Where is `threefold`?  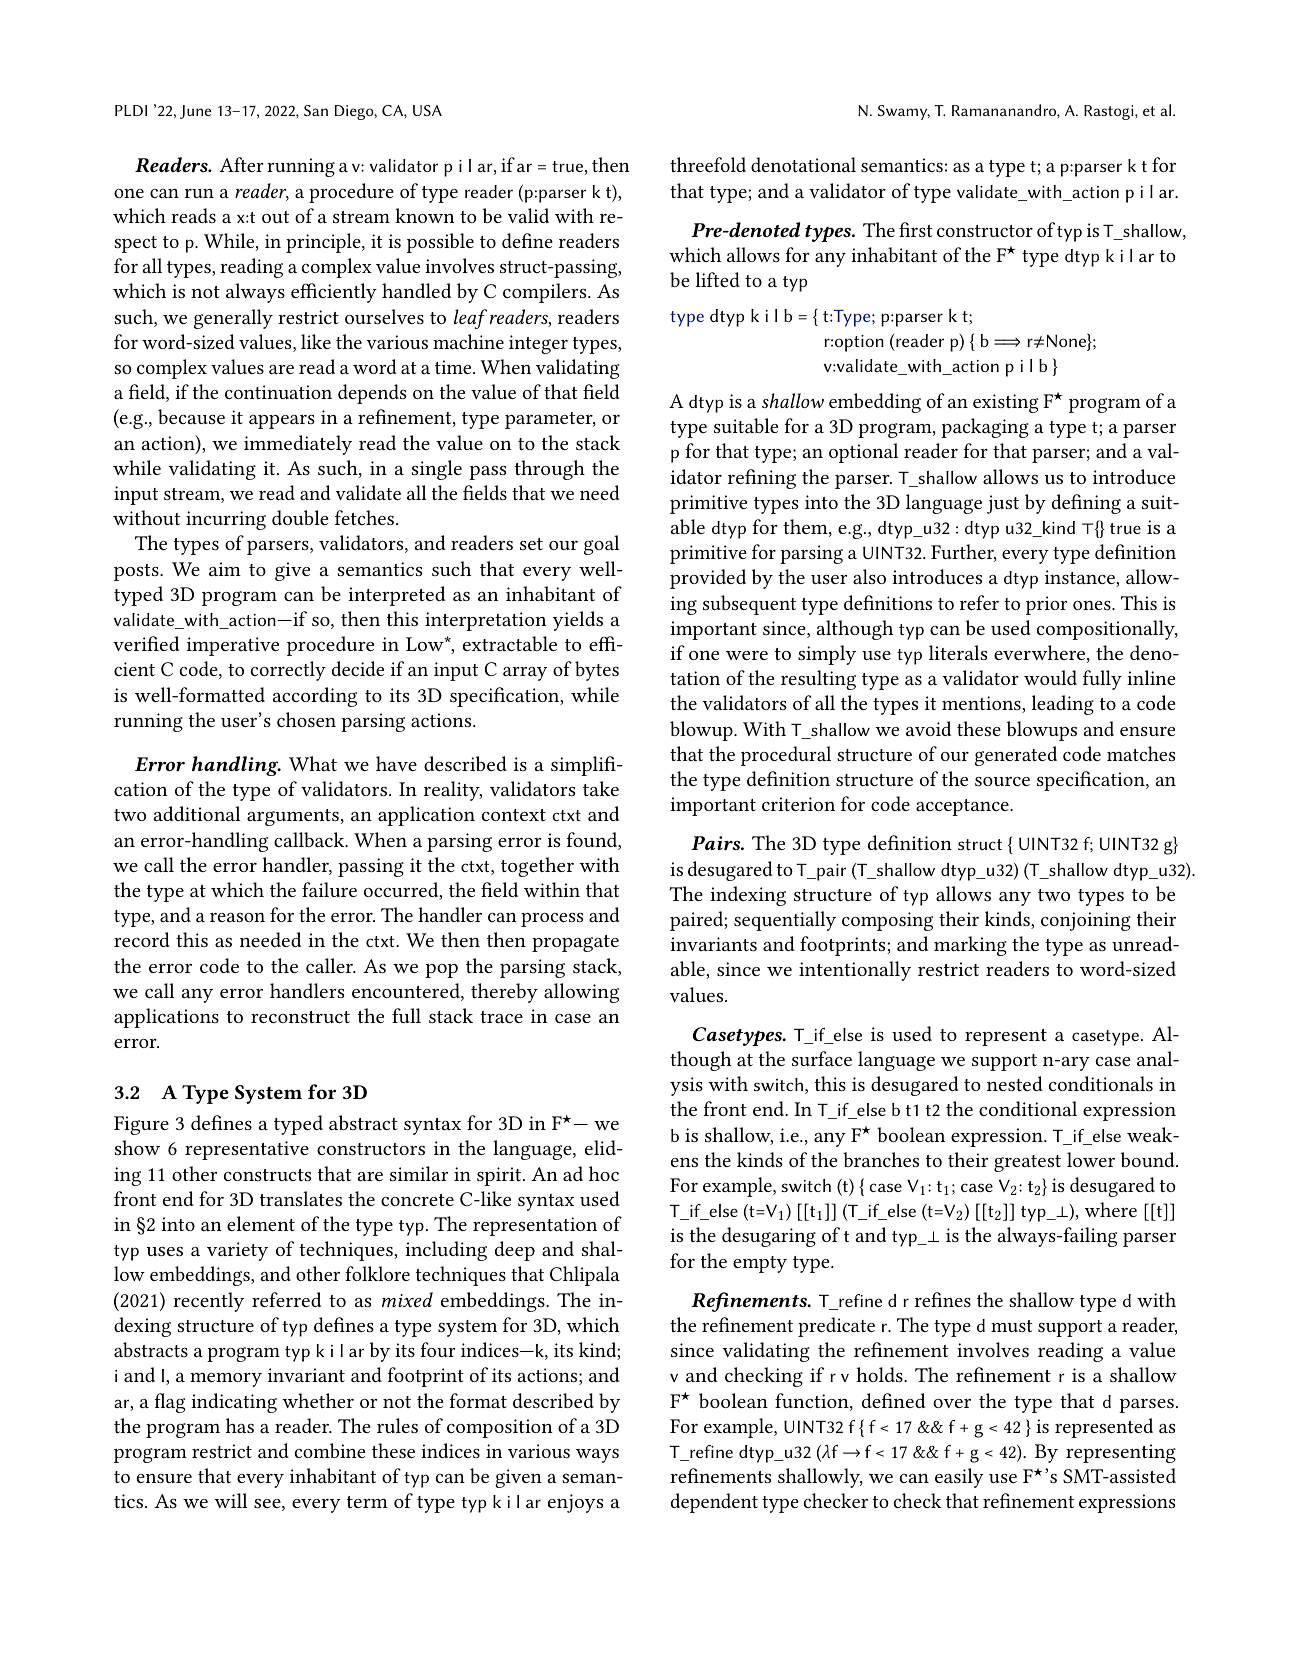
threefold is located at coordinates (708, 164).
